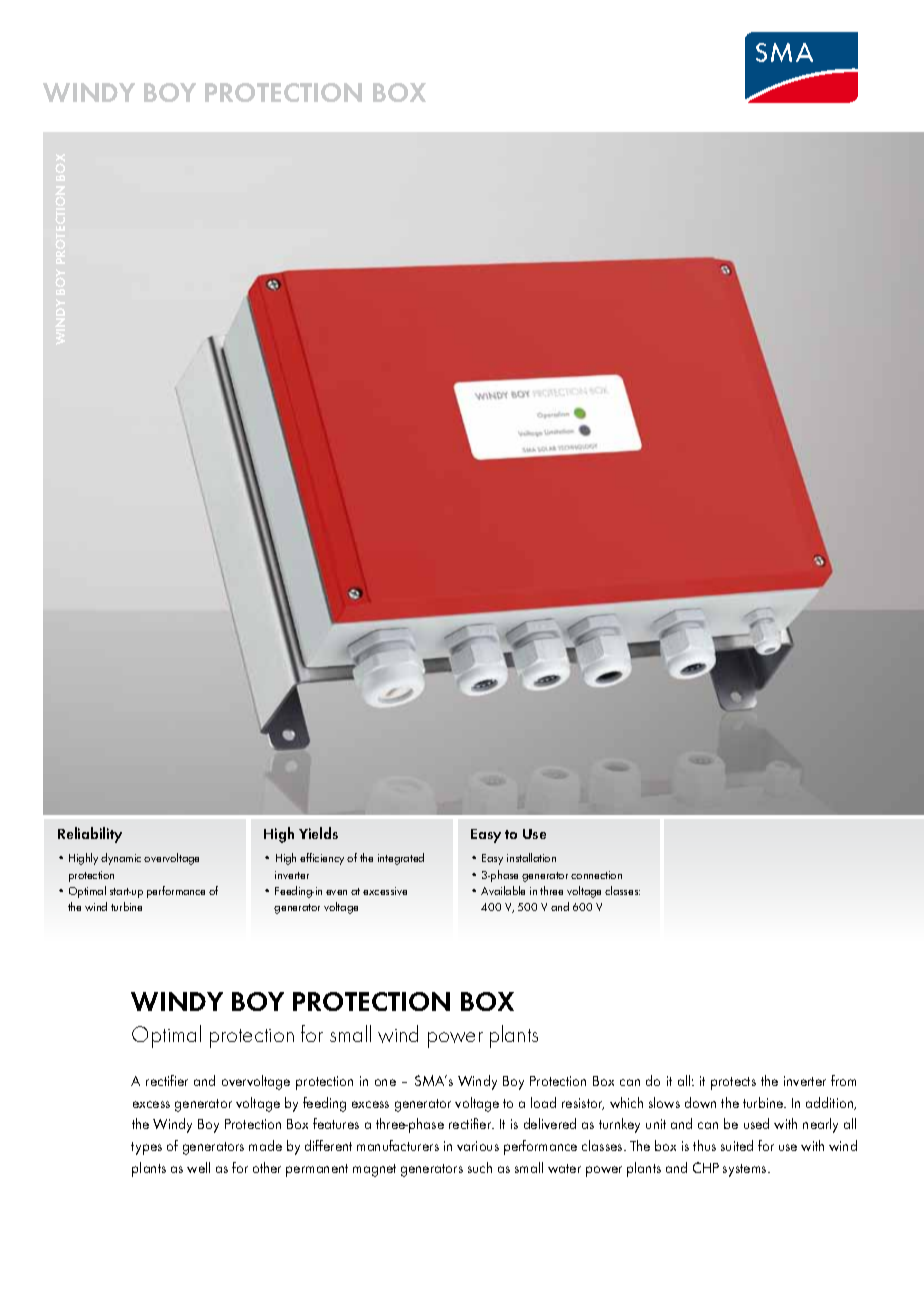 This screenshot has width=924, height=1308. What do you see at coordinates (385, 1082) in the screenshot?
I see `one` at bounding box center [385, 1082].
